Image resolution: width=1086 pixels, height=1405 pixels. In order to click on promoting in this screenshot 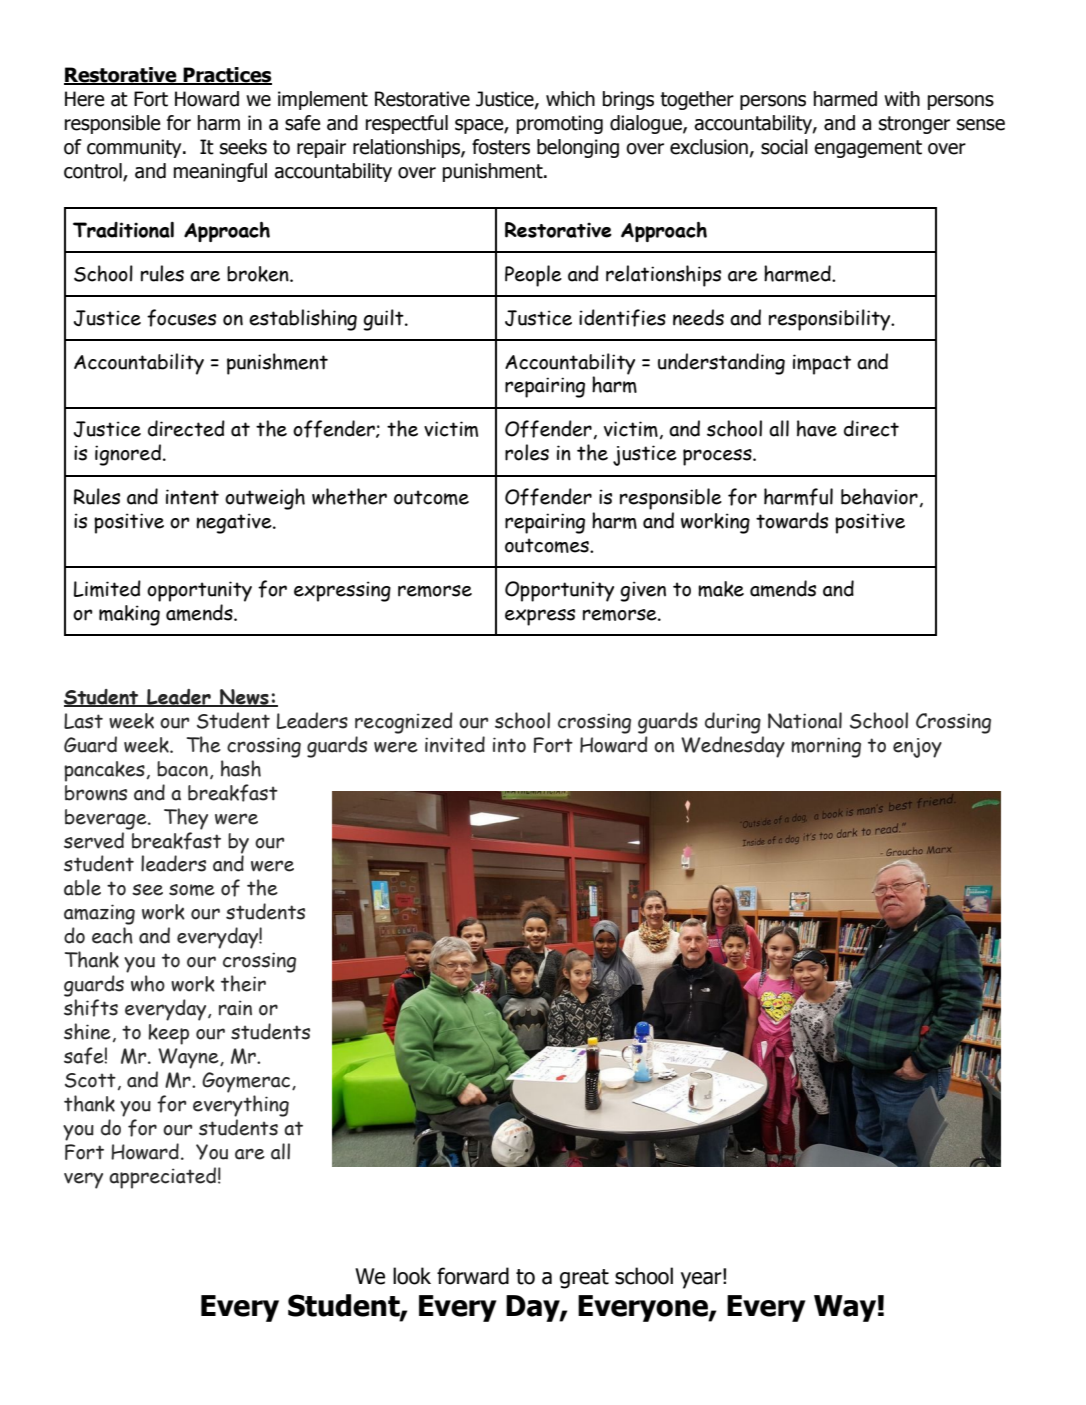, I will do `click(560, 124)`.
